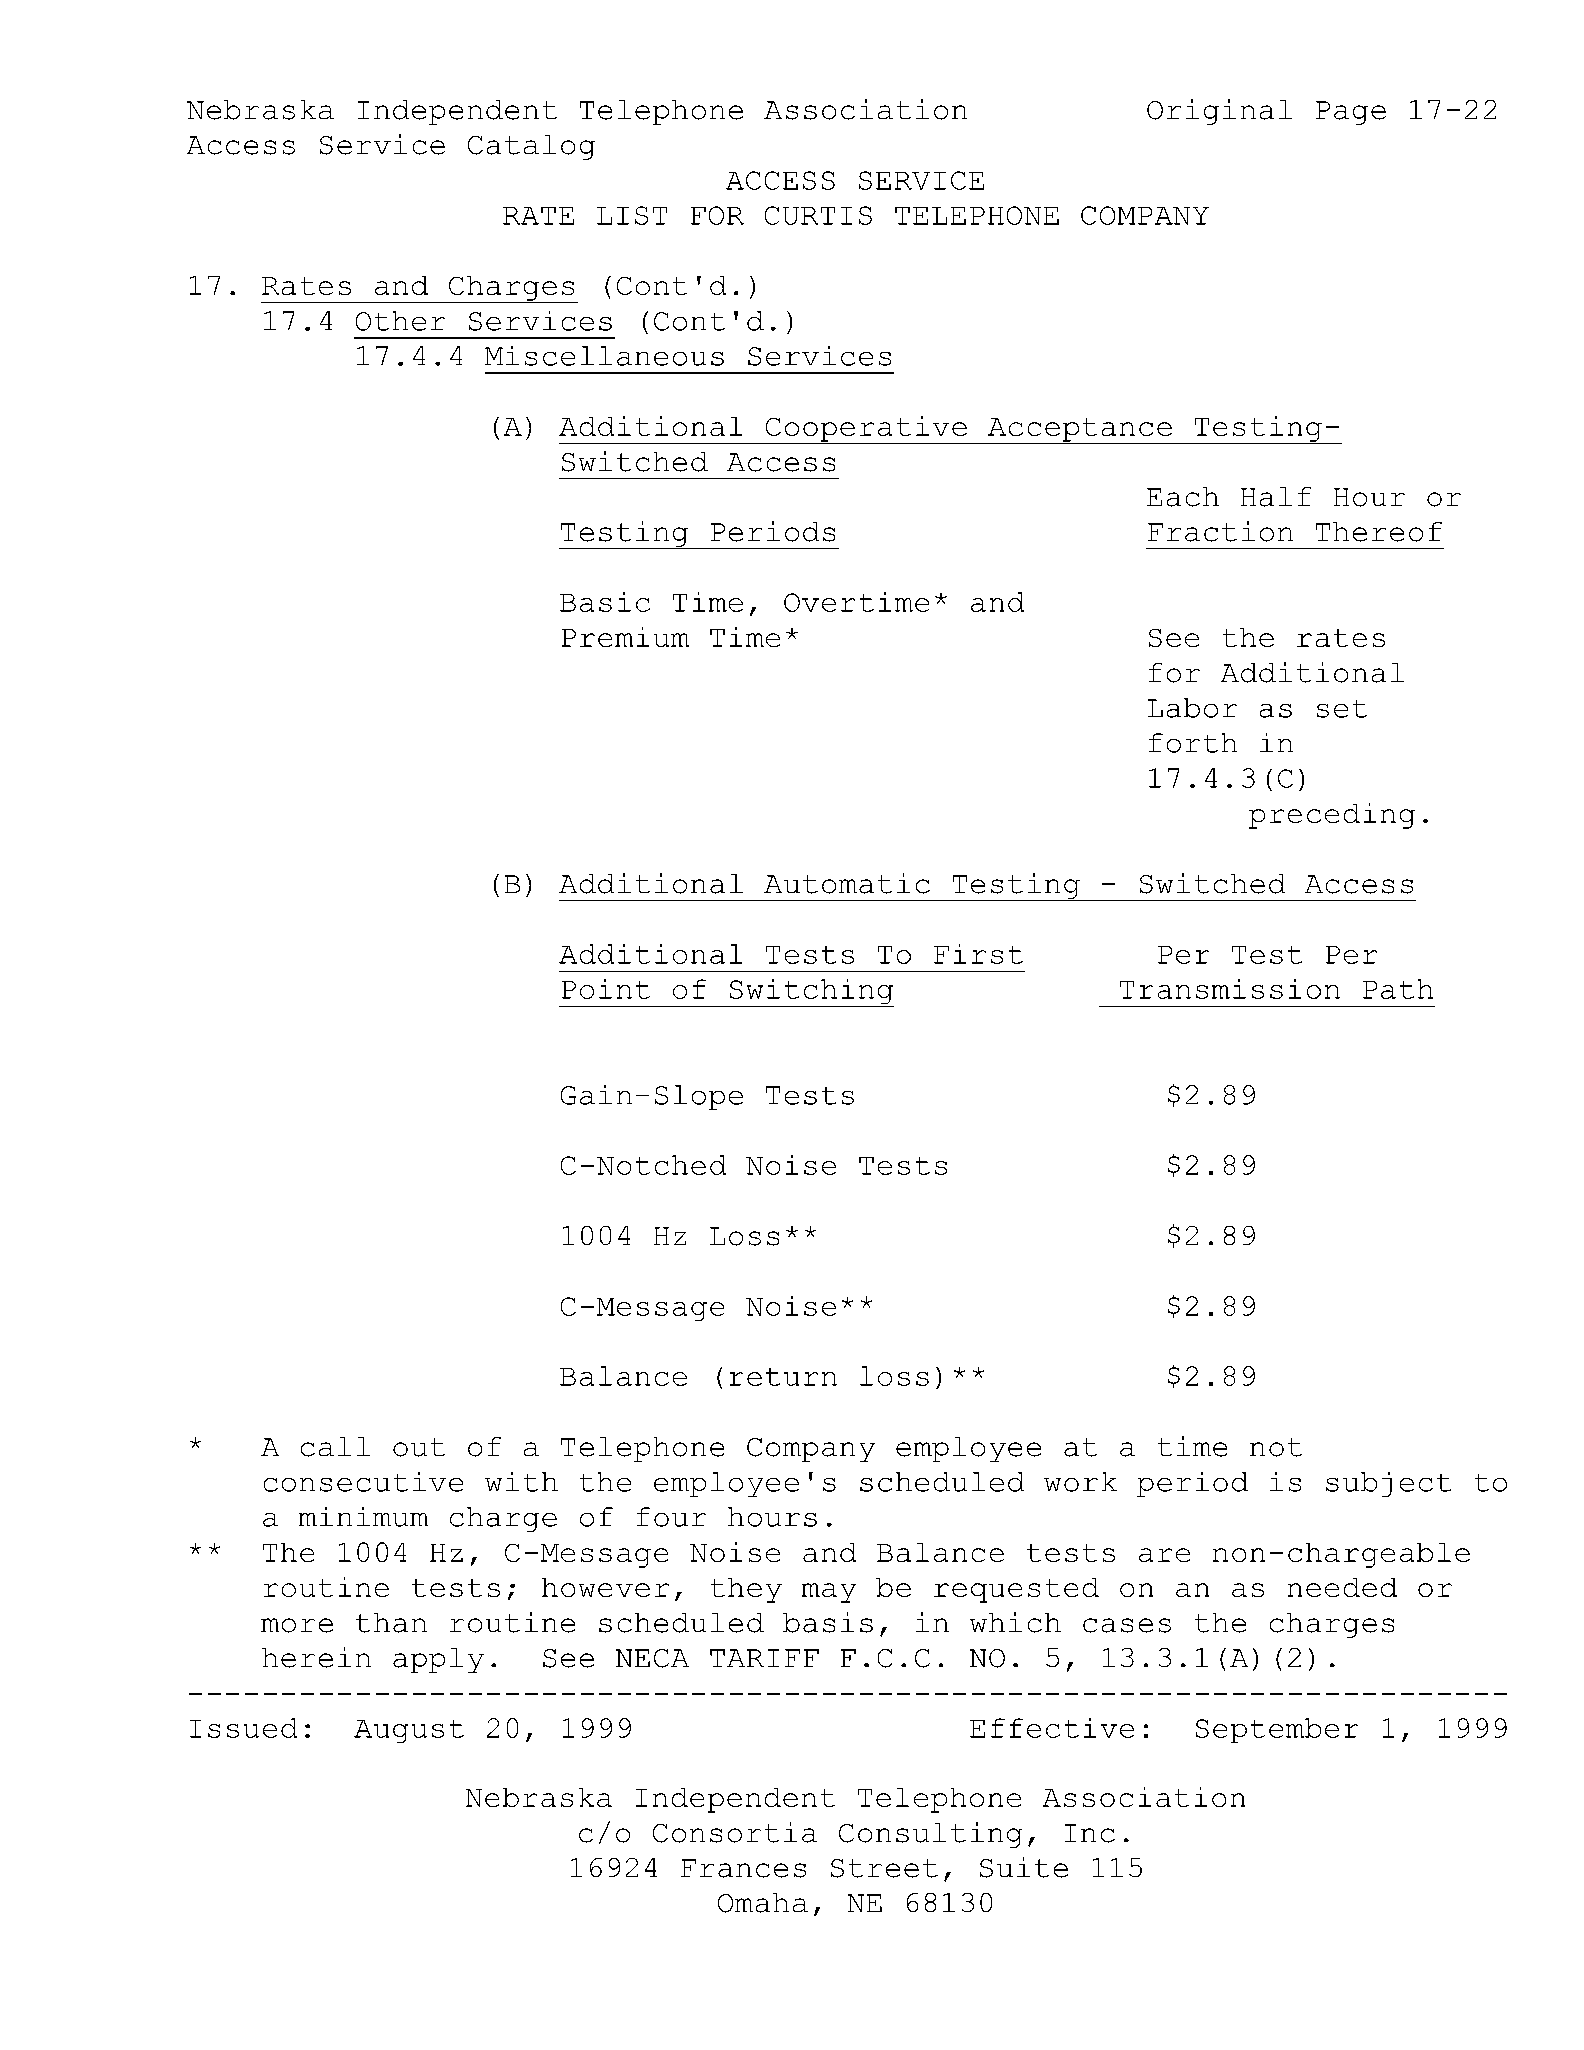 The width and height of the page is (1584, 2050). What do you see at coordinates (409, 1731) in the page?
I see `August` at bounding box center [409, 1731].
